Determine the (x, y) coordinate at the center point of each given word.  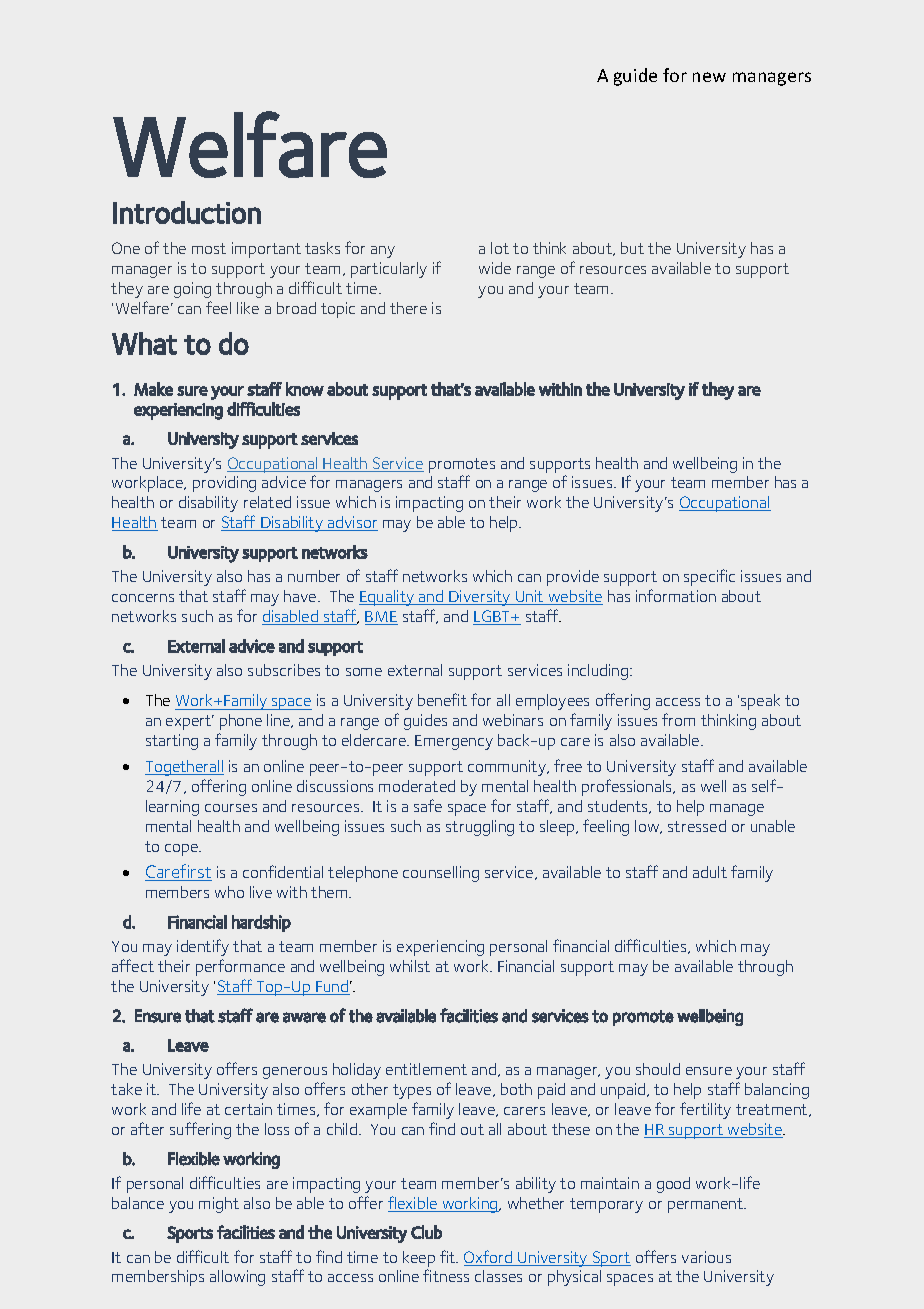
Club (426, 1232)
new (709, 77)
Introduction (187, 212)
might (219, 1205)
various (706, 1257)
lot (500, 248)
